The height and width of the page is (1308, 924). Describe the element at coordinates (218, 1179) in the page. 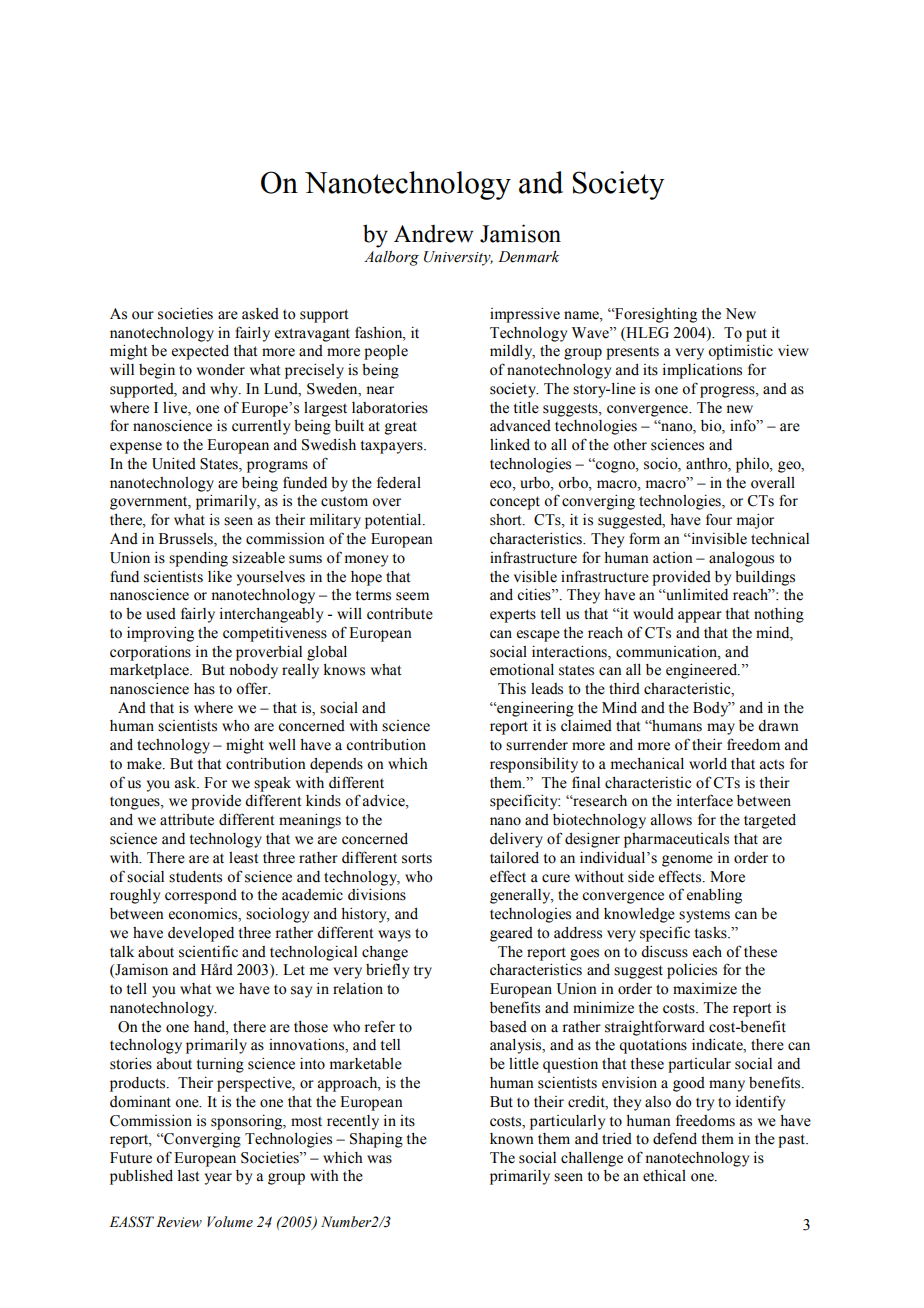

I see `year` at that location.
